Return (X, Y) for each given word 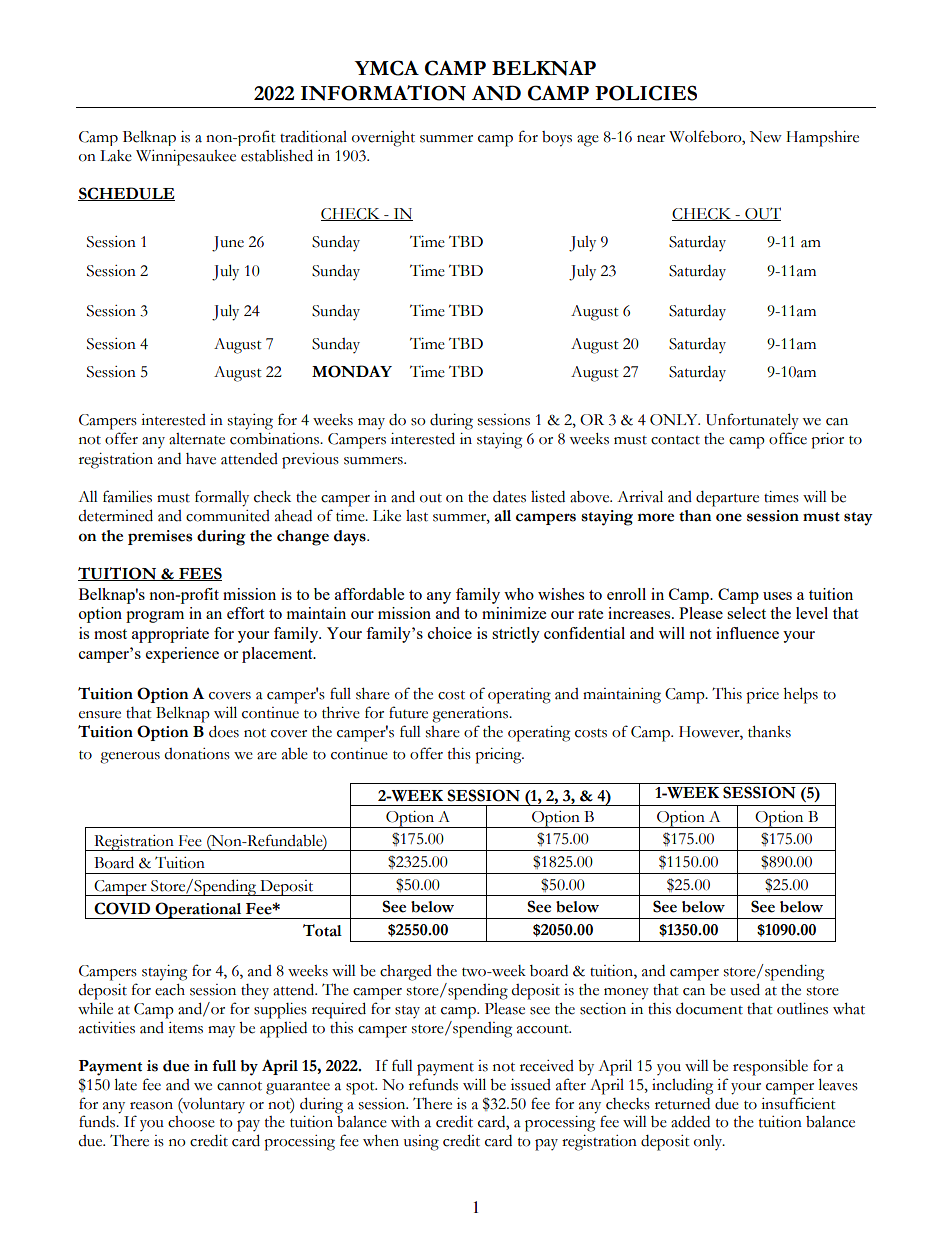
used (745, 989)
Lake (116, 156)
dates (509, 496)
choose (191, 1122)
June (228, 244)
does (224, 731)
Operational (198, 910)
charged (406, 973)
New (766, 137)
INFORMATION (383, 93)
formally (222, 498)
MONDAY (352, 371)
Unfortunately (752, 421)
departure (727, 499)
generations (471, 715)
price (762, 696)
